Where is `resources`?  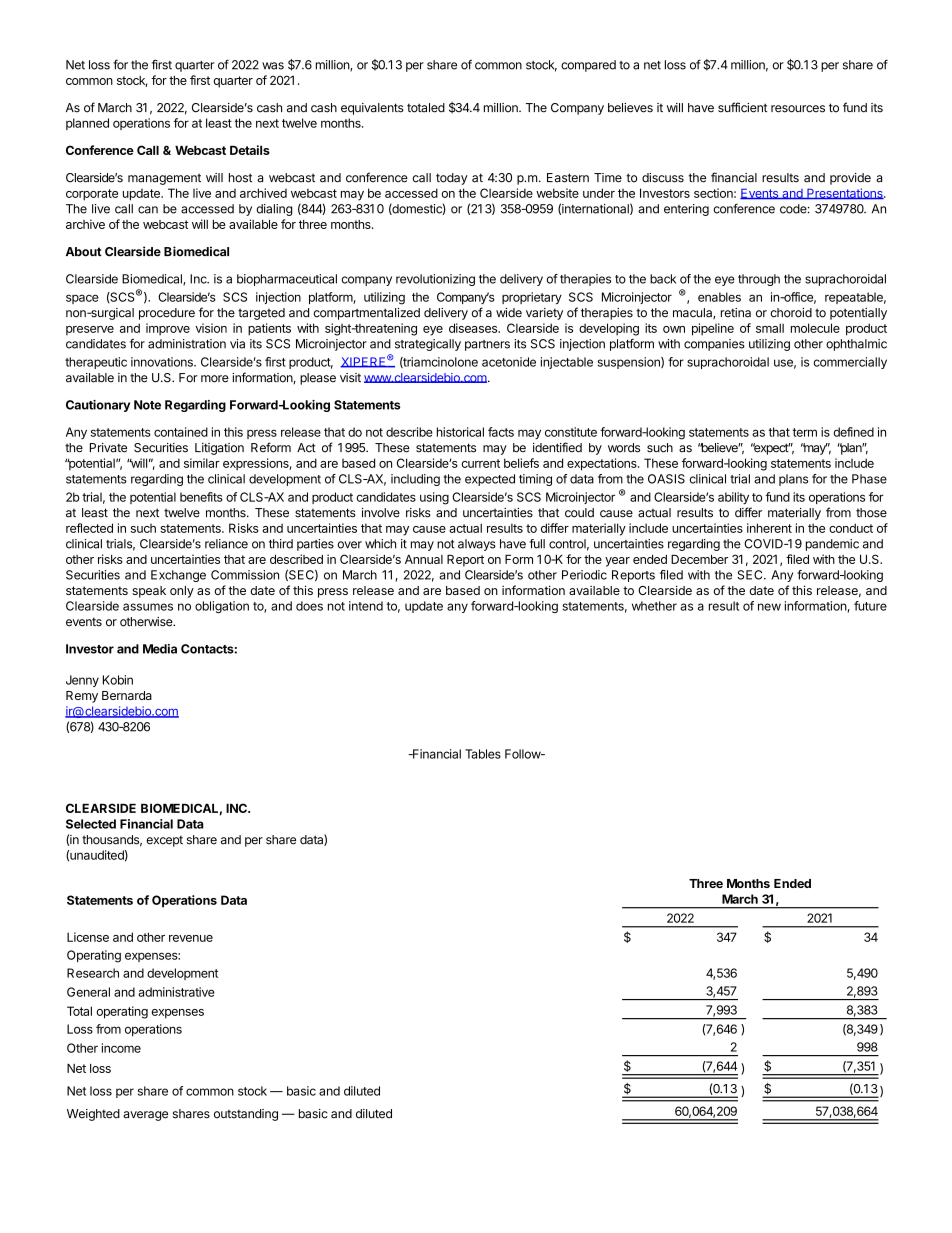
resources is located at coordinates (798, 109).
